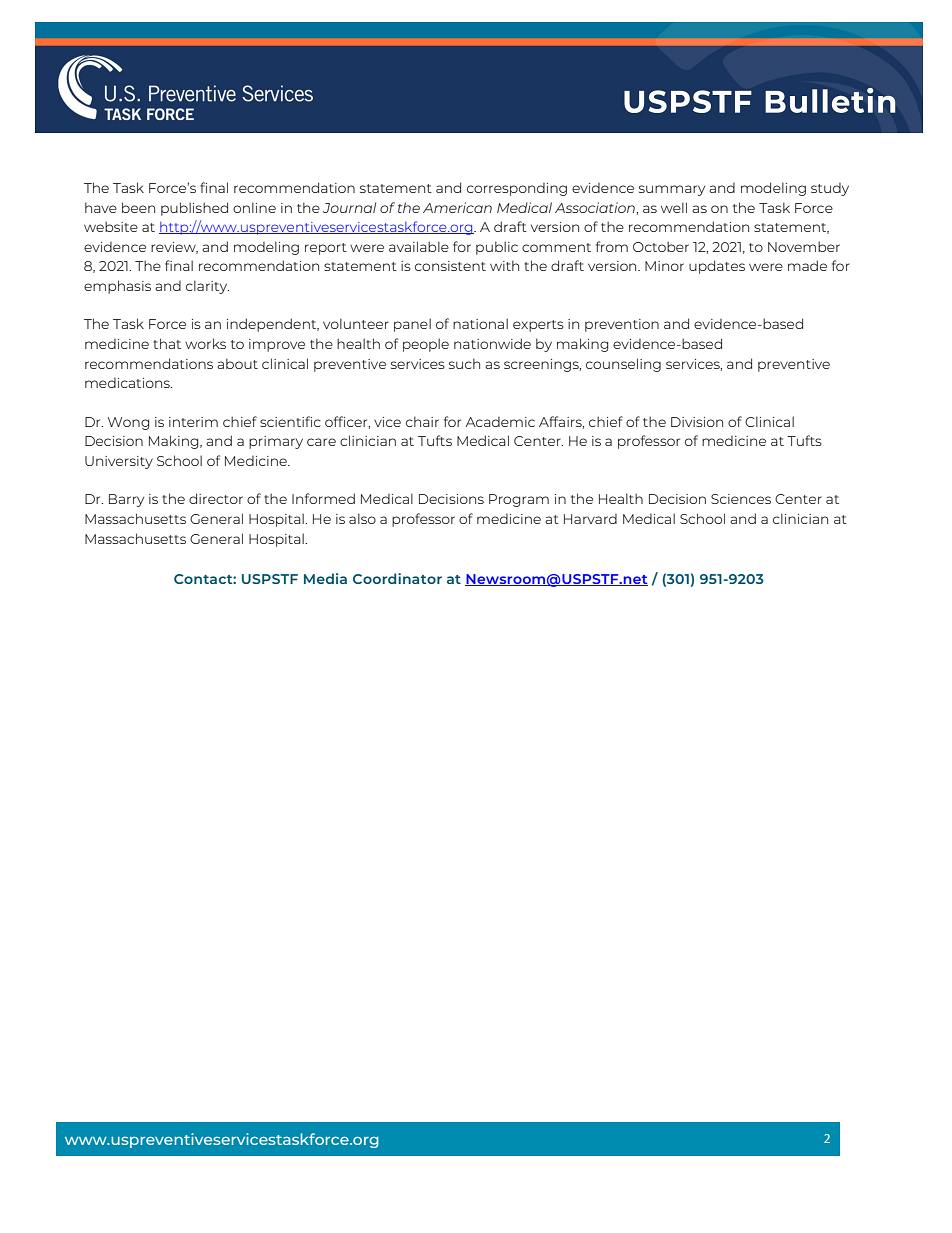  Describe the element at coordinates (119, 462) in the document. I see `University` at that location.
